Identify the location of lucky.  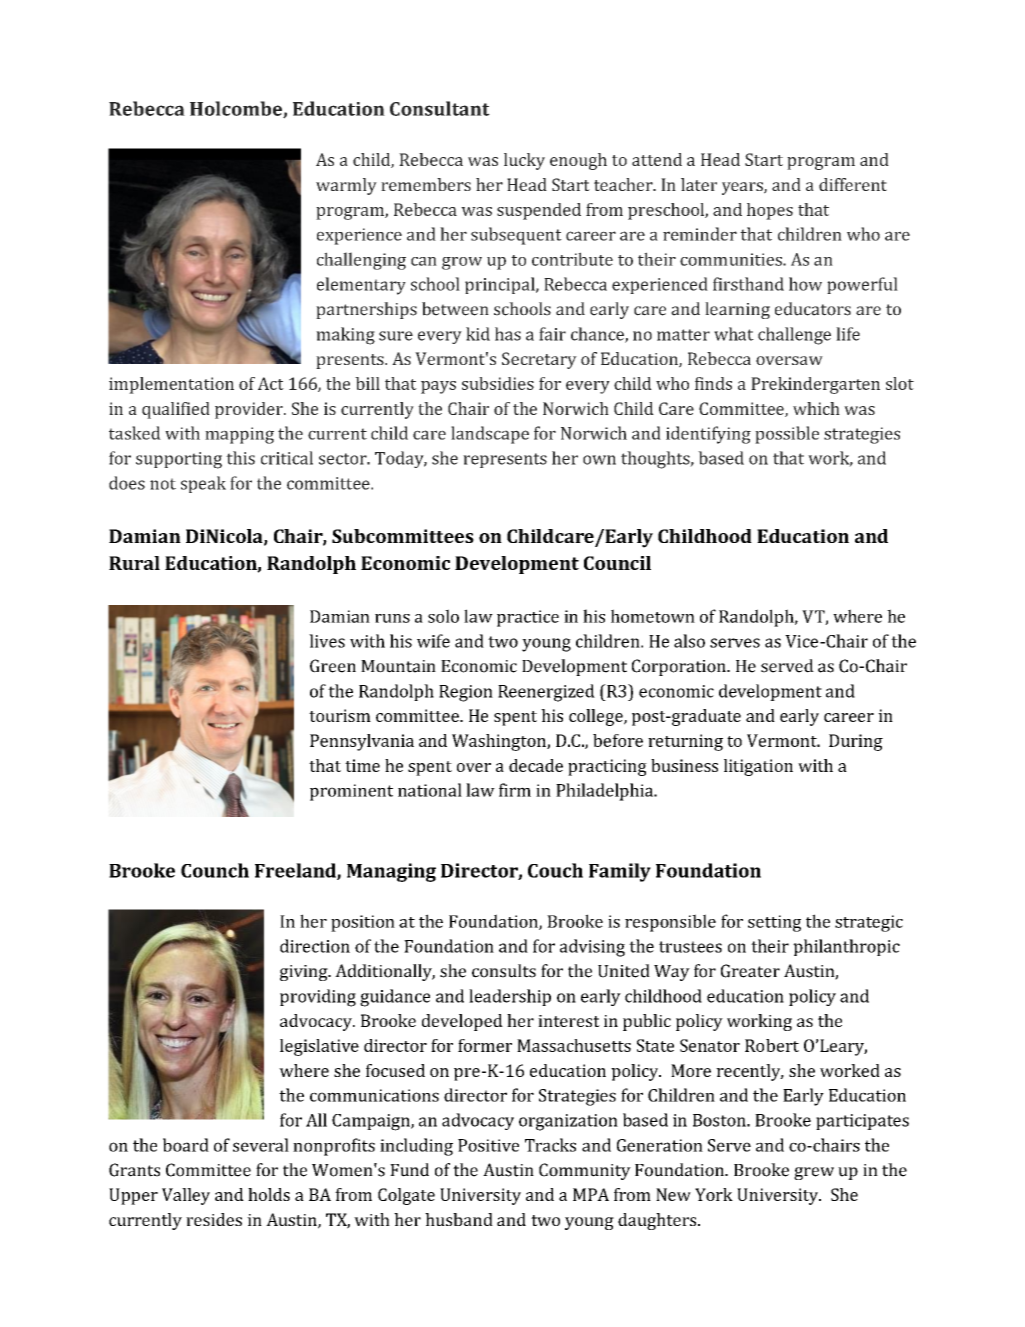
(524, 161).
